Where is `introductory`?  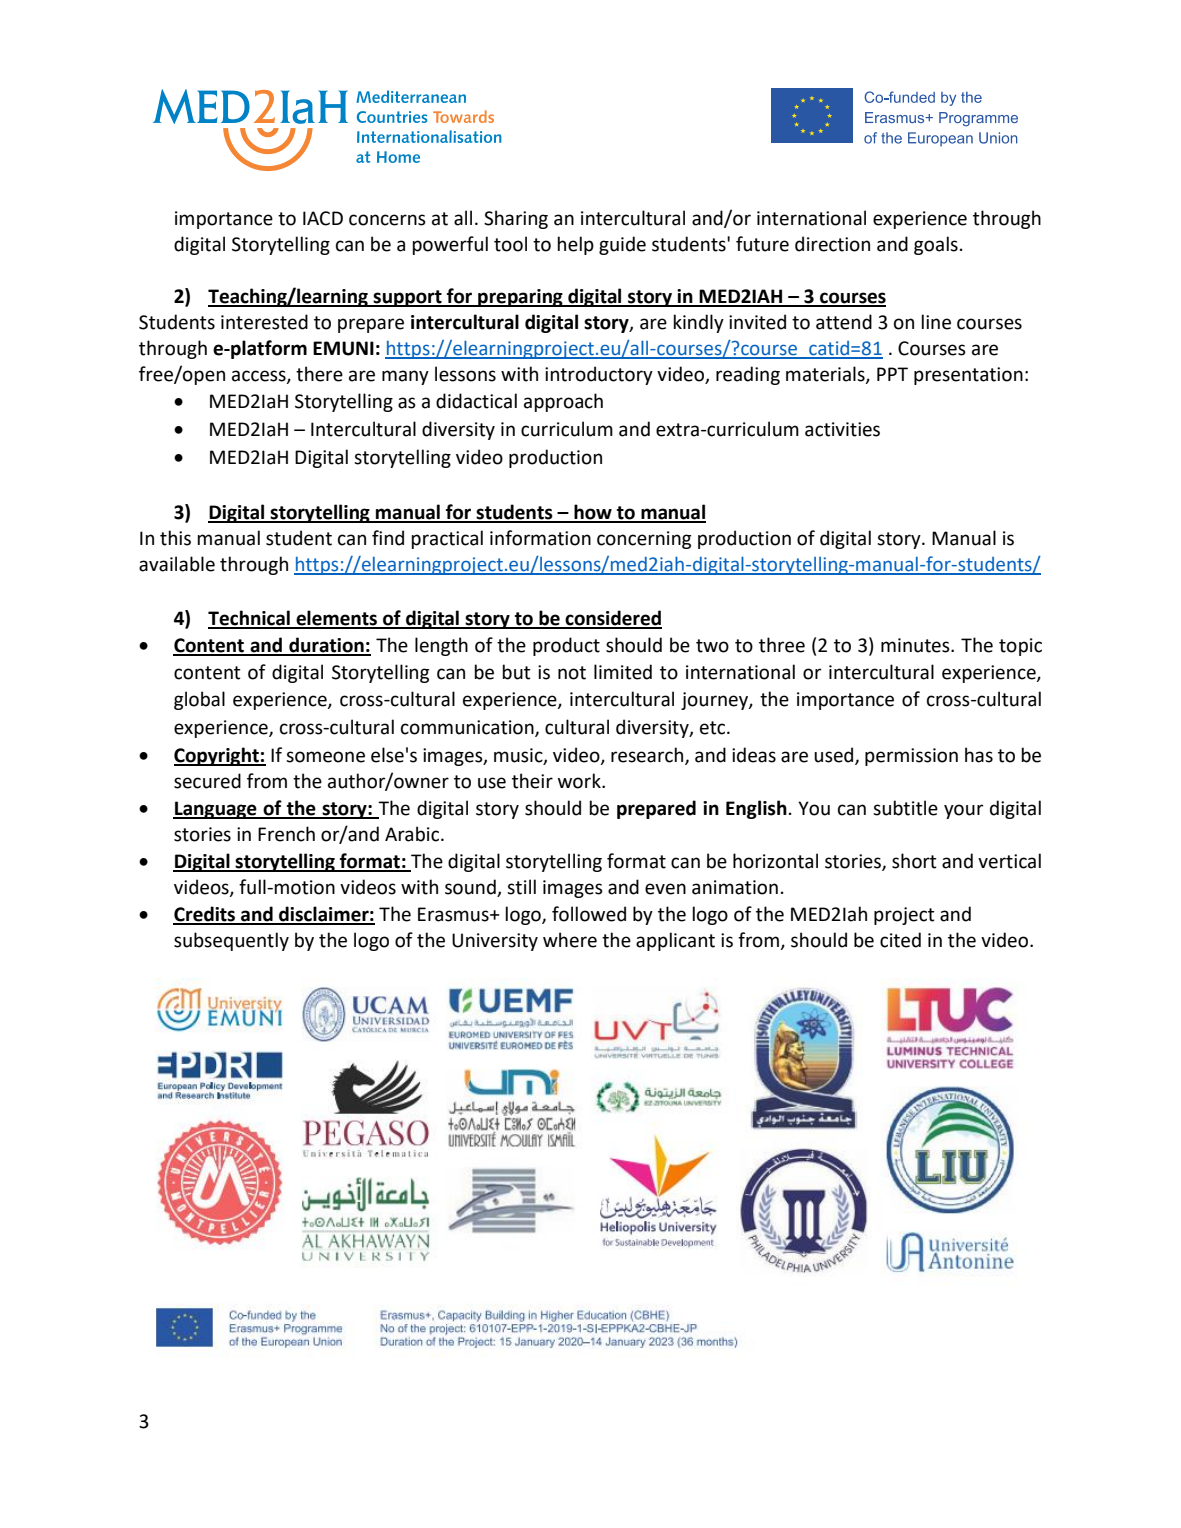
introductory is located at coordinates (599, 375).
